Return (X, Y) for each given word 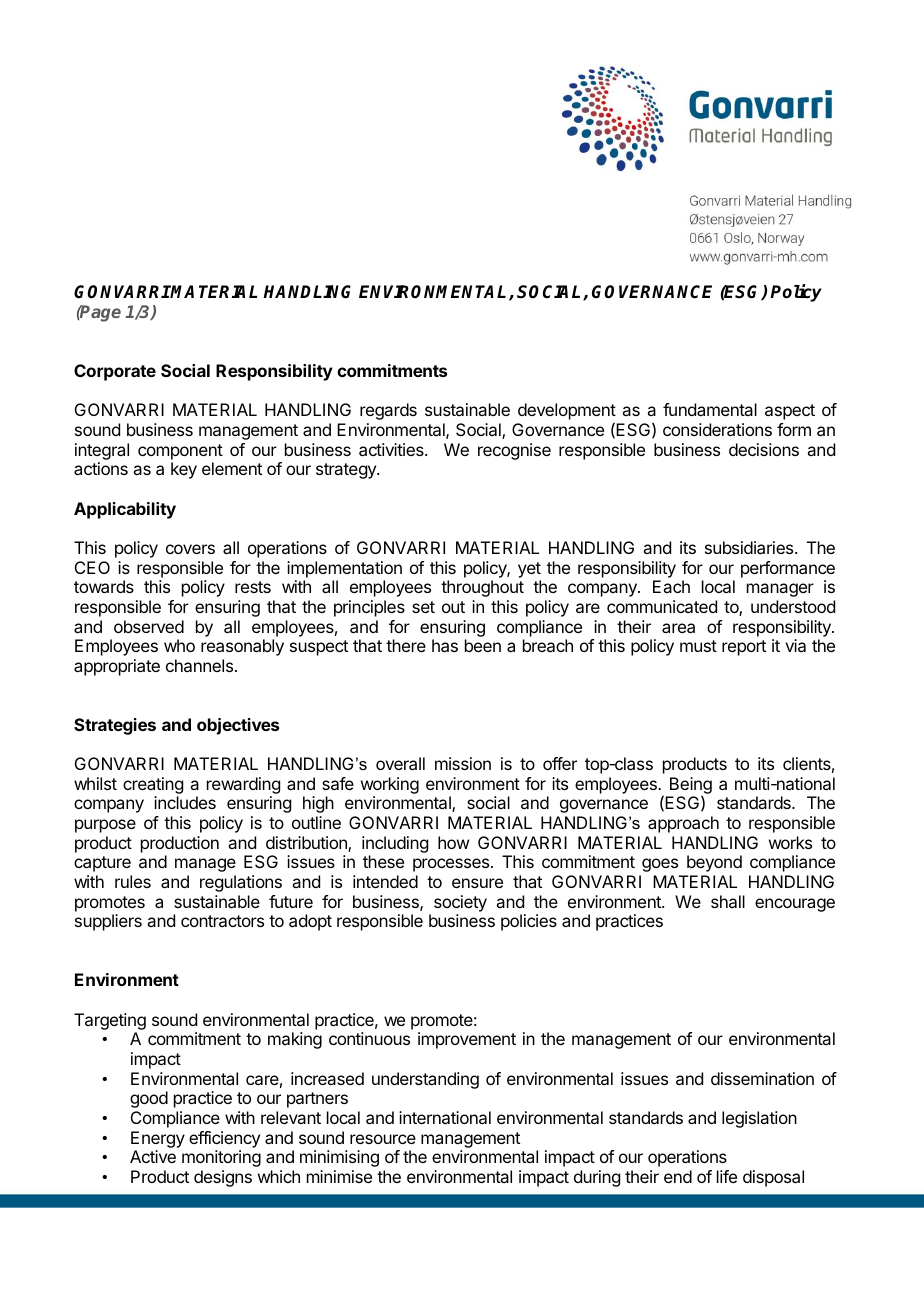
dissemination (762, 1078)
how (453, 842)
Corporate (115, 372)
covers (190, 549)
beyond (714, 863)
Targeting (110, 1021)
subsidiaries (750, 547)
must (698, 646)
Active (153, 1156)
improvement (467, 1040)
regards (388, 411)
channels (199, 665)
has (445, 645)
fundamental (710, 409)
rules (133, 881)
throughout (482, 588)
